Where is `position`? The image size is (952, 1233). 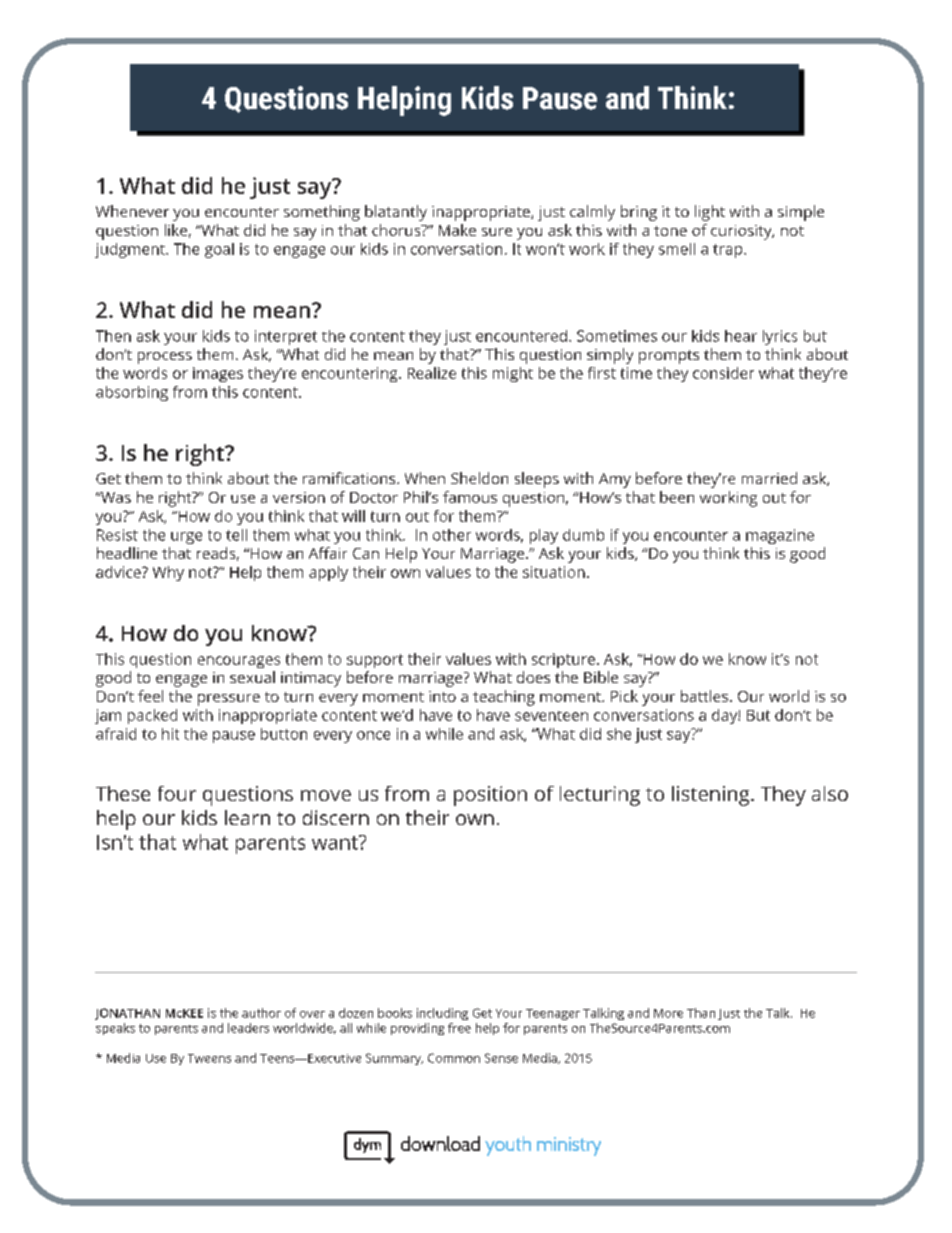 position is located at coordinates (490, 796).
